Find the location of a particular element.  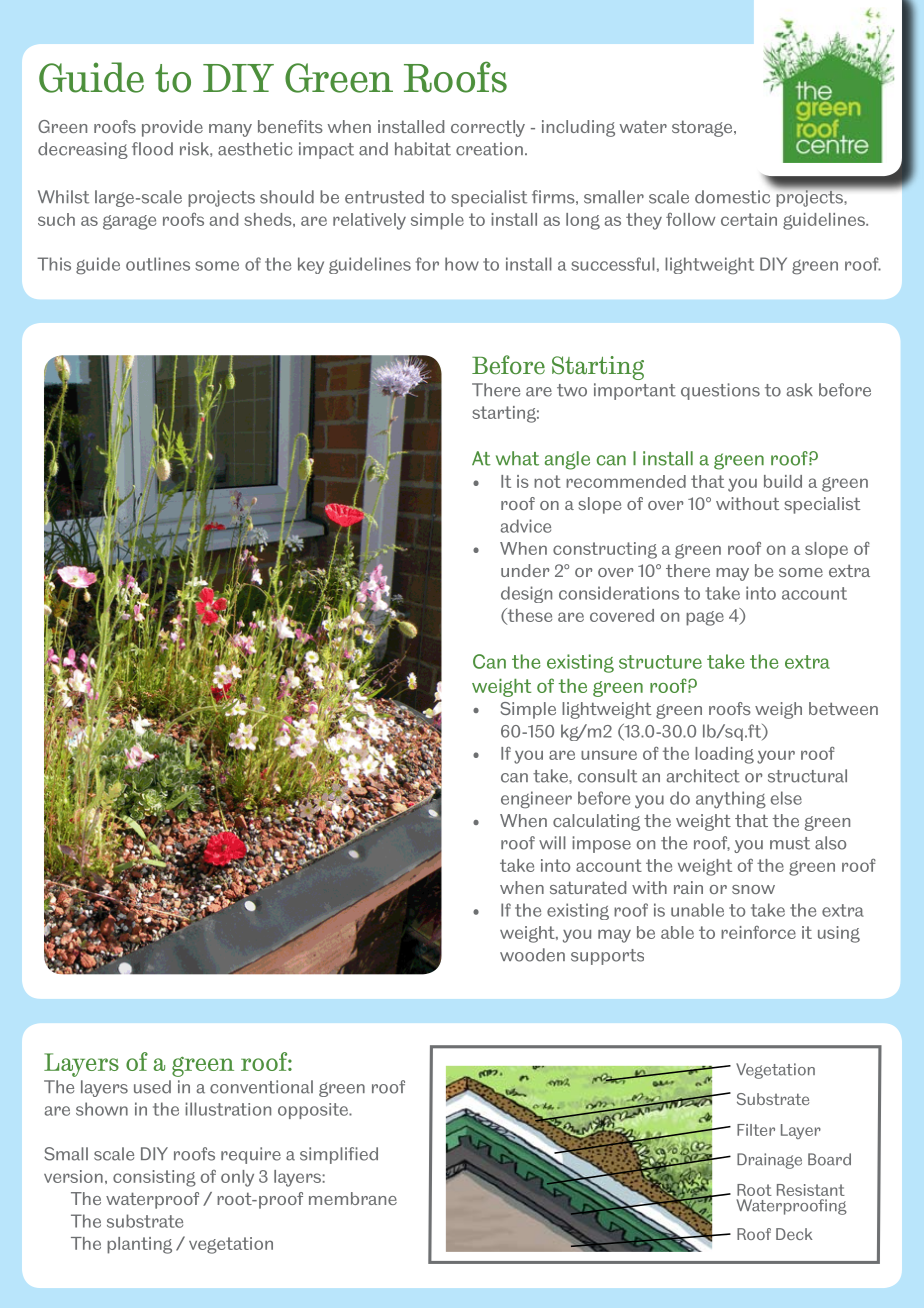

structure is located at coordinates (660, 662).
